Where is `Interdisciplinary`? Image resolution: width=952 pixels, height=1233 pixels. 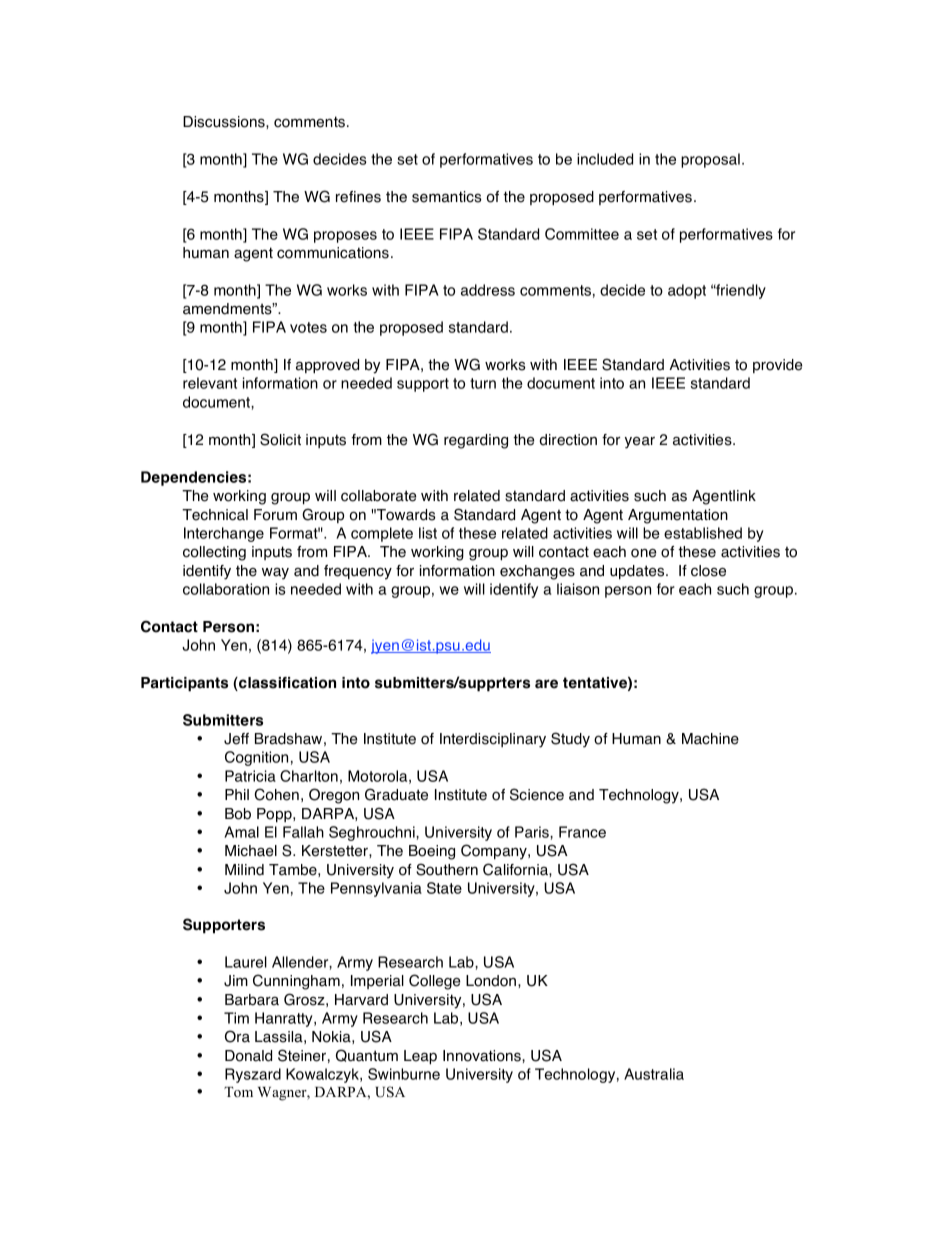
Interdisciplinary is located at coordinates (493, 740).
